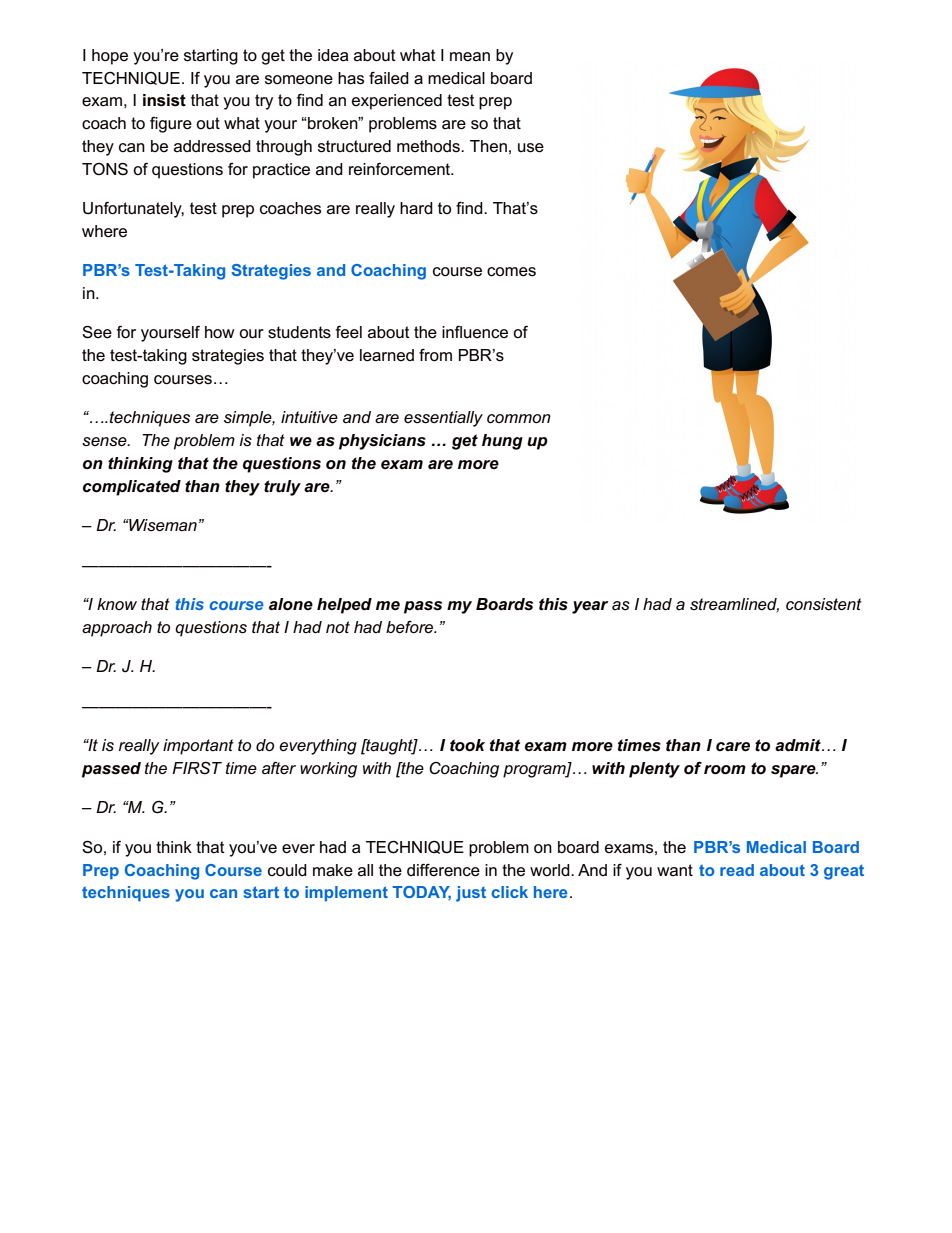  Describe the element at coordinates (502, 442) in the image. I see `hung` at that location.
